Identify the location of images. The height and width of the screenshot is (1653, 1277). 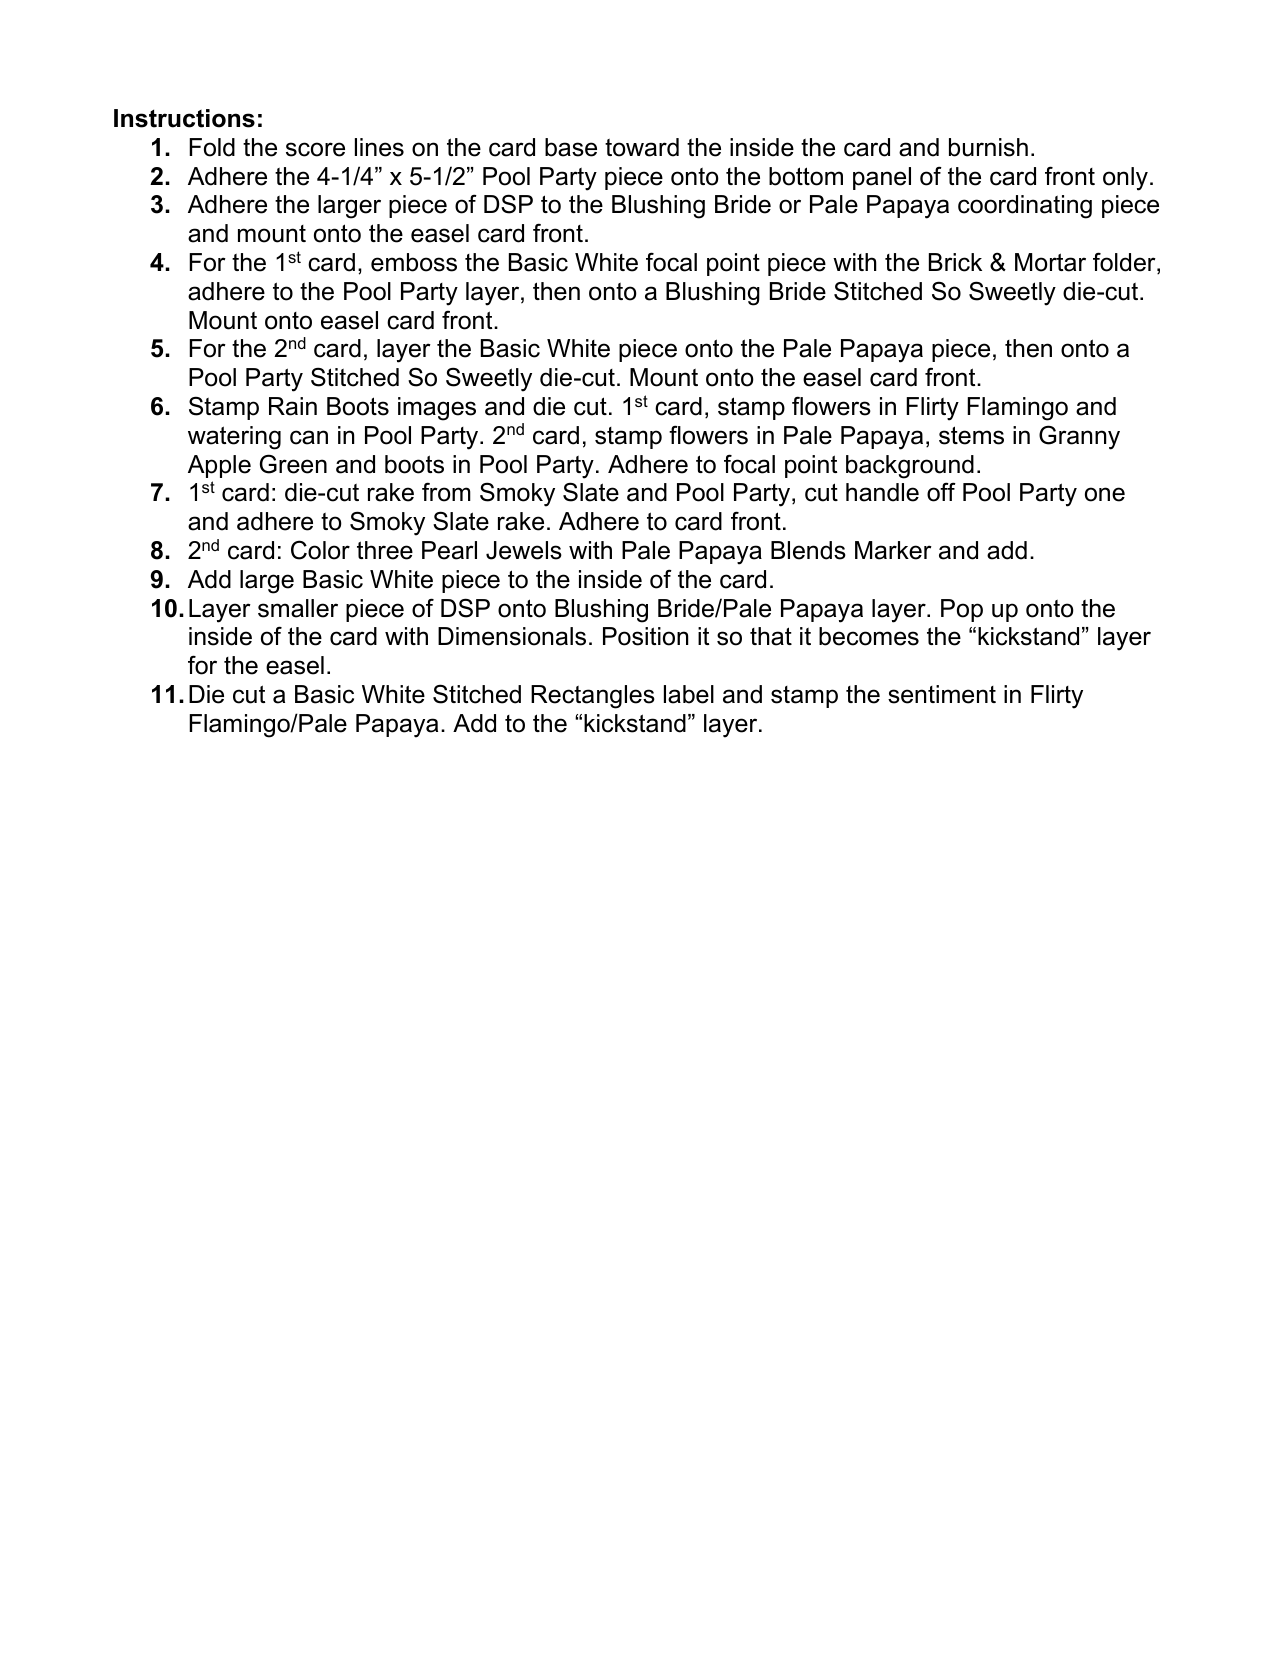
(437, 409).
